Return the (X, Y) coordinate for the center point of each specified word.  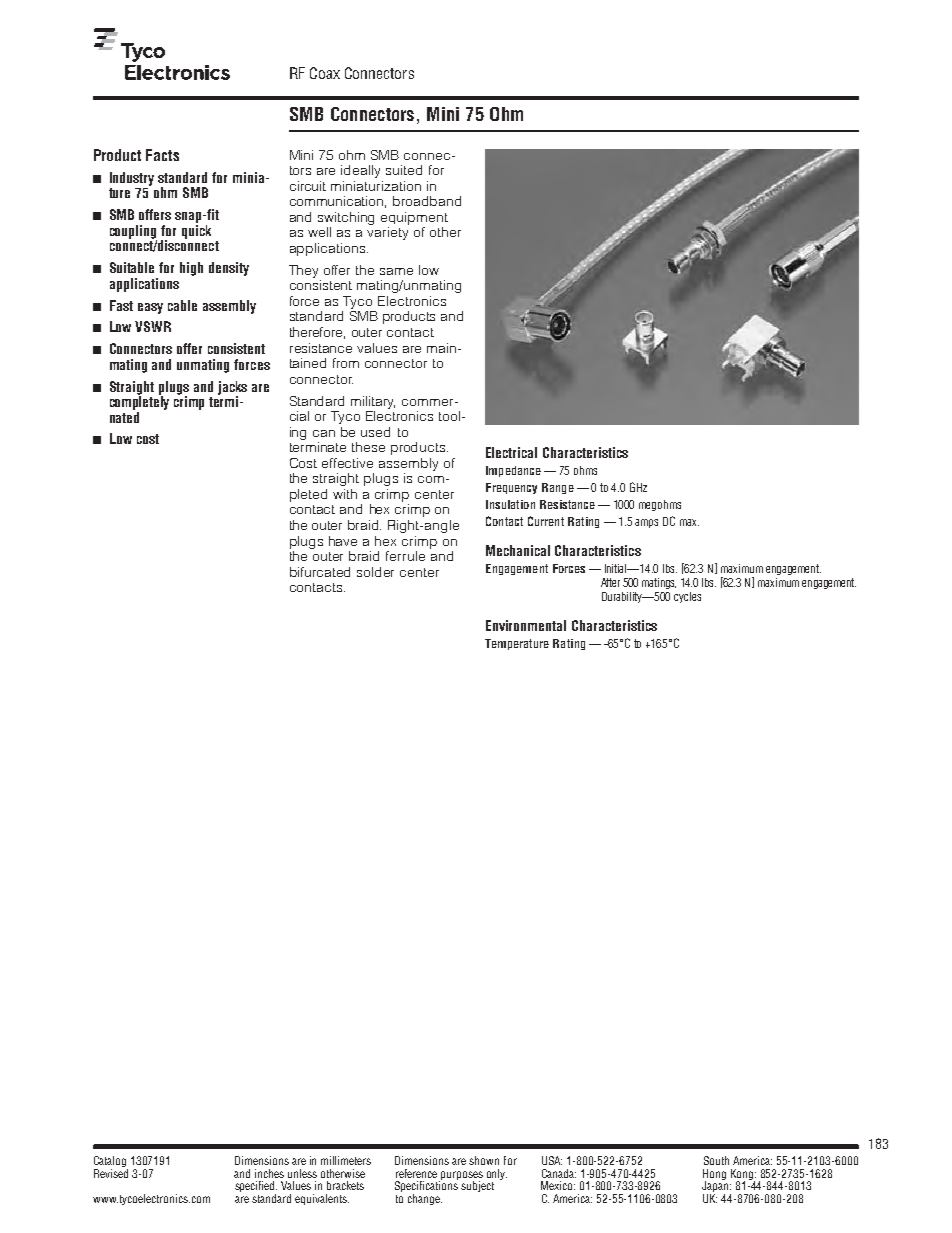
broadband (427, 201)
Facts (162, 155)
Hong (714, 1175)
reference (416, 1173)
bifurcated (320, 572)
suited (404, 170)
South (716, 1160)
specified (256, 1188)
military (373, 402)
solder (375, 572)
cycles (687, 597)
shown (484, 1160)
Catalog (111, 1163)
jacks (232, 389)
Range (558, 488)
